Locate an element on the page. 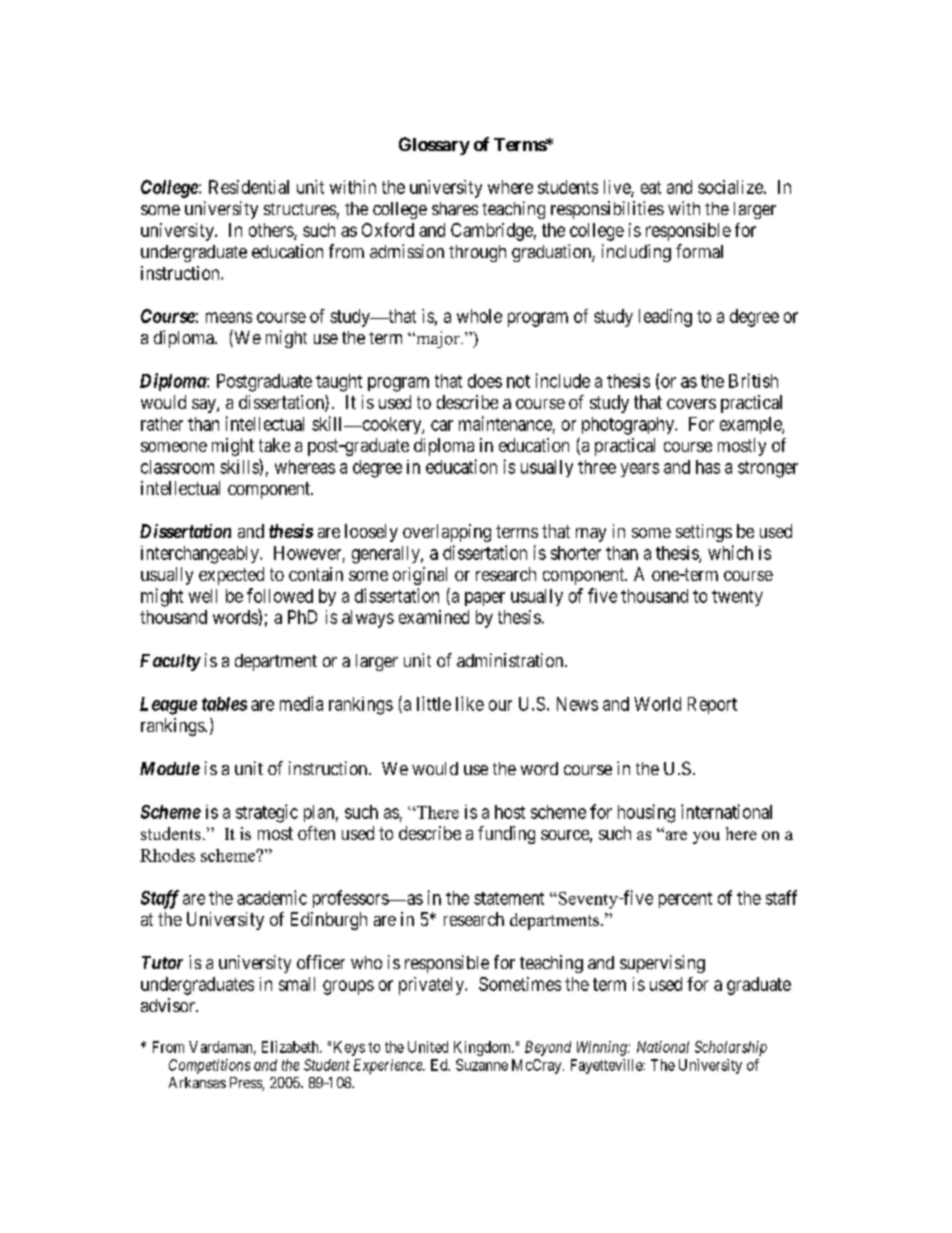 Image resolution: width=952 pixels, height=1233 pixels. shares is located at coordinates (455, 208).
